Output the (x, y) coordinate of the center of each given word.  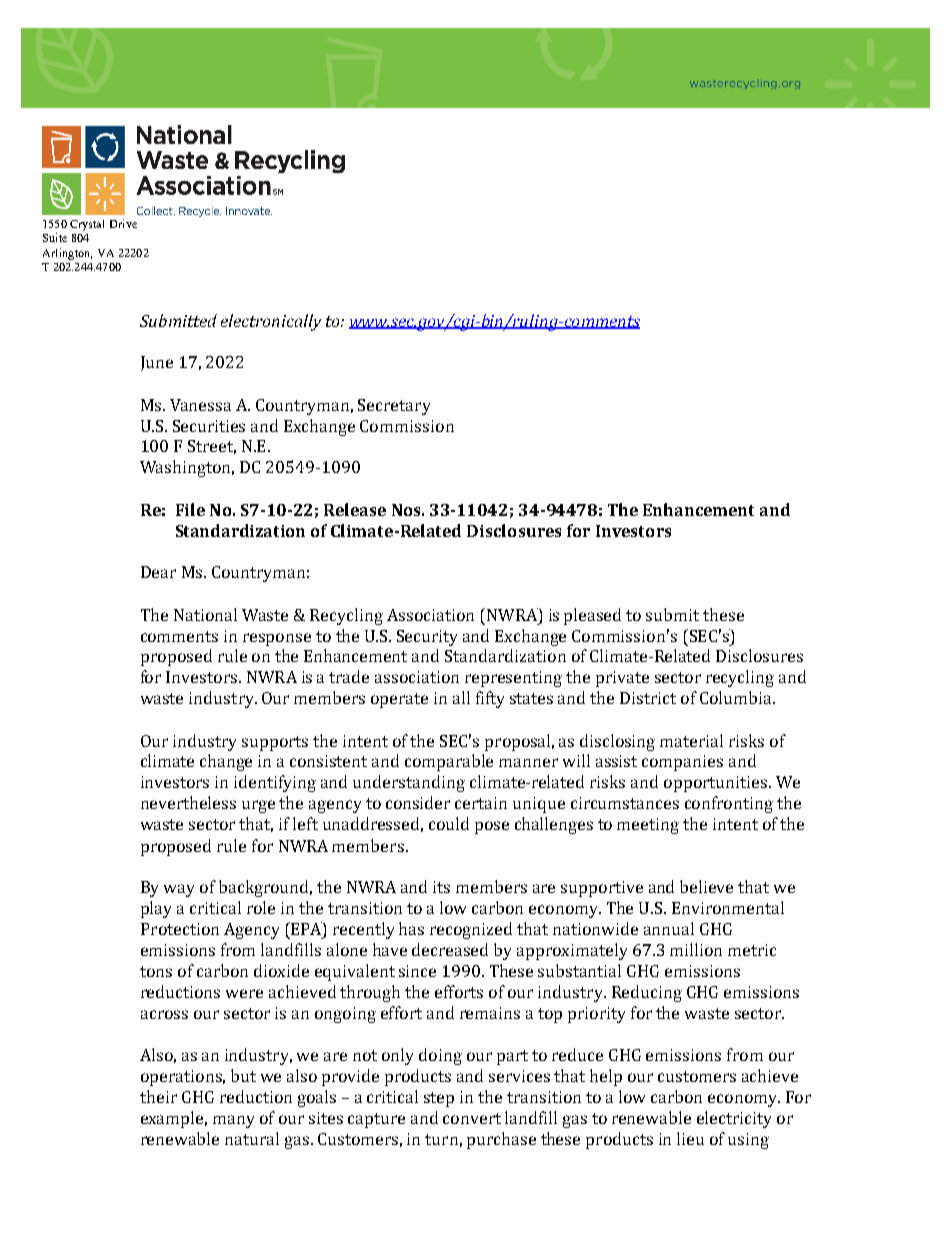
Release (355, 509)
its (441, 887)
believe (706, 886)
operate (399, 700)
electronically (271, 322)
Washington (187, 468)
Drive (123, 223)
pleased (592, 616)
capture (376, 1120)
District (648, 698)
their (158, 1096)
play (156, 909)
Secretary (394, 407)
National (205, 614)
